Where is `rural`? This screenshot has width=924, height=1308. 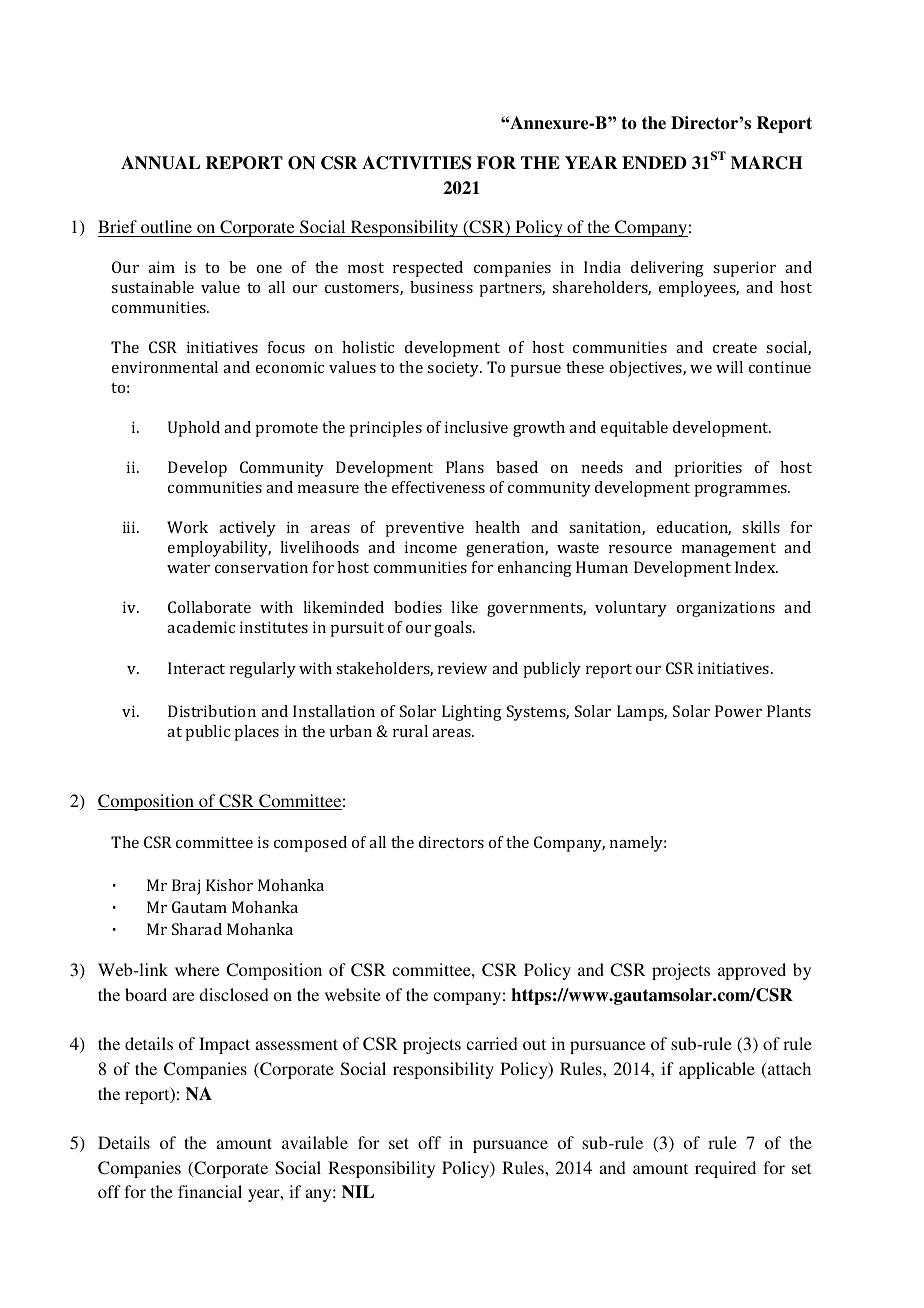 rural is located at coordinates (410, 731).
